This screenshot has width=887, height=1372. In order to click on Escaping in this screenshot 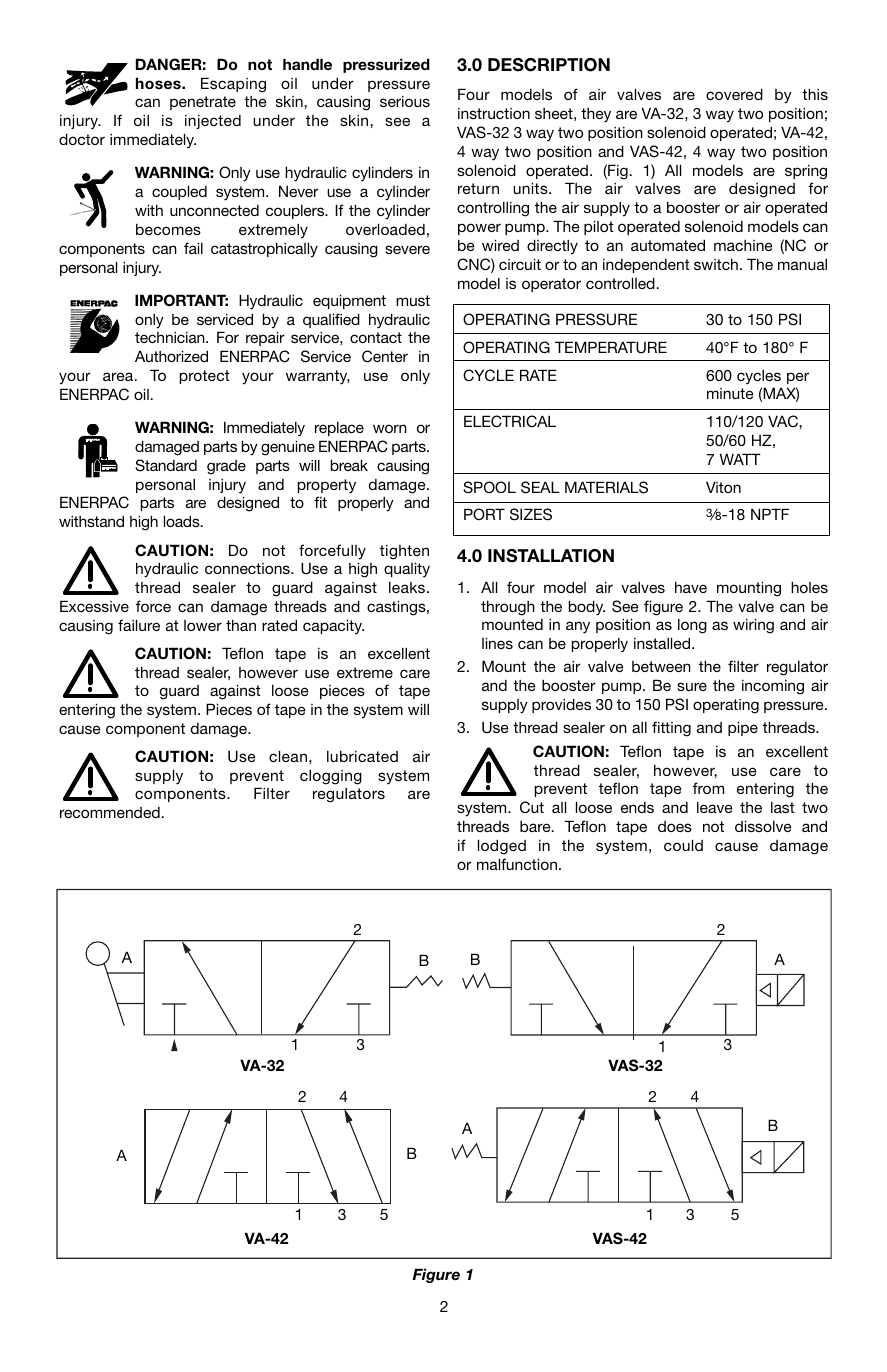, I will do `click(233, 85)`.
